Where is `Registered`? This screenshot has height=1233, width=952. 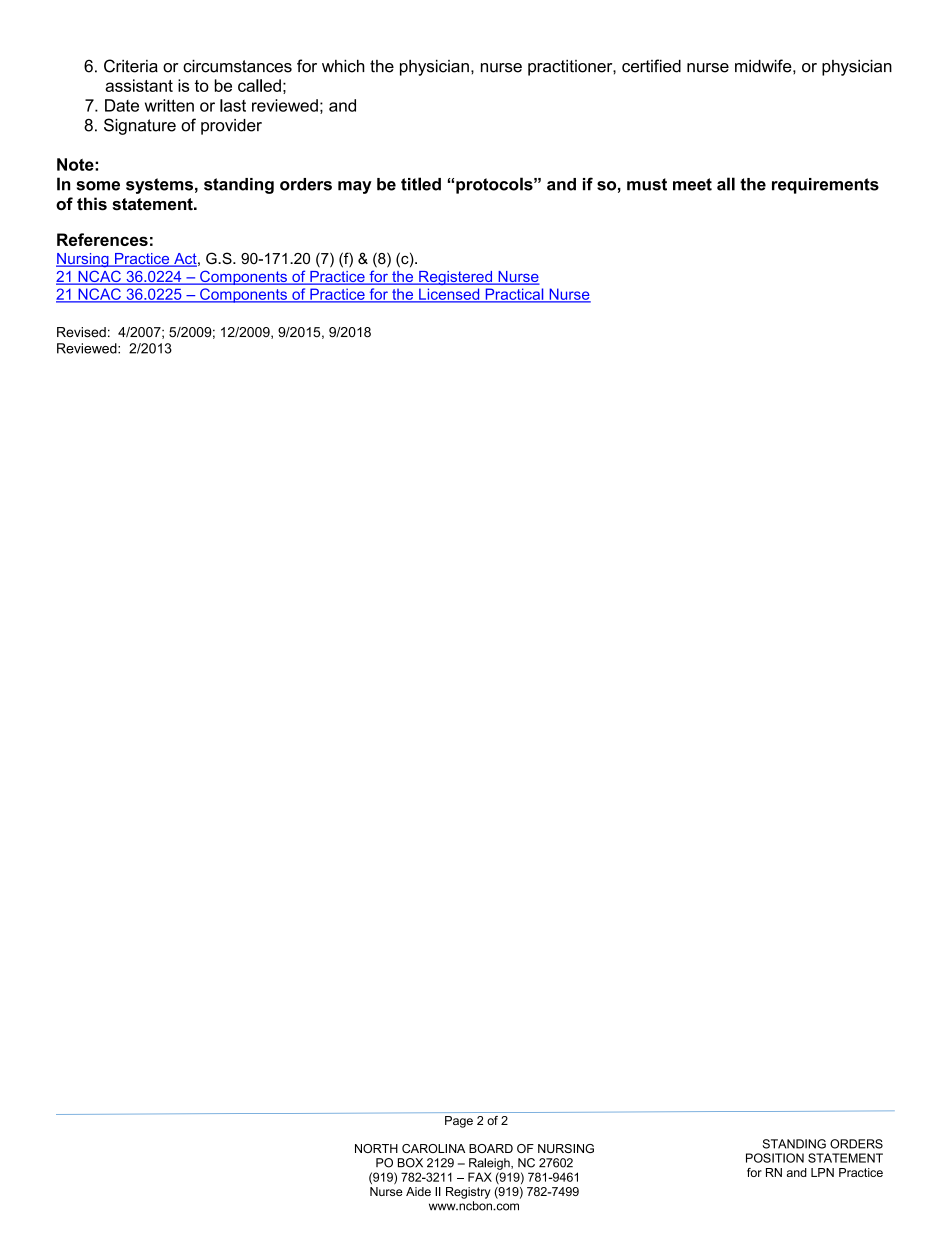 Registered is located at coordinates (456, 278).
